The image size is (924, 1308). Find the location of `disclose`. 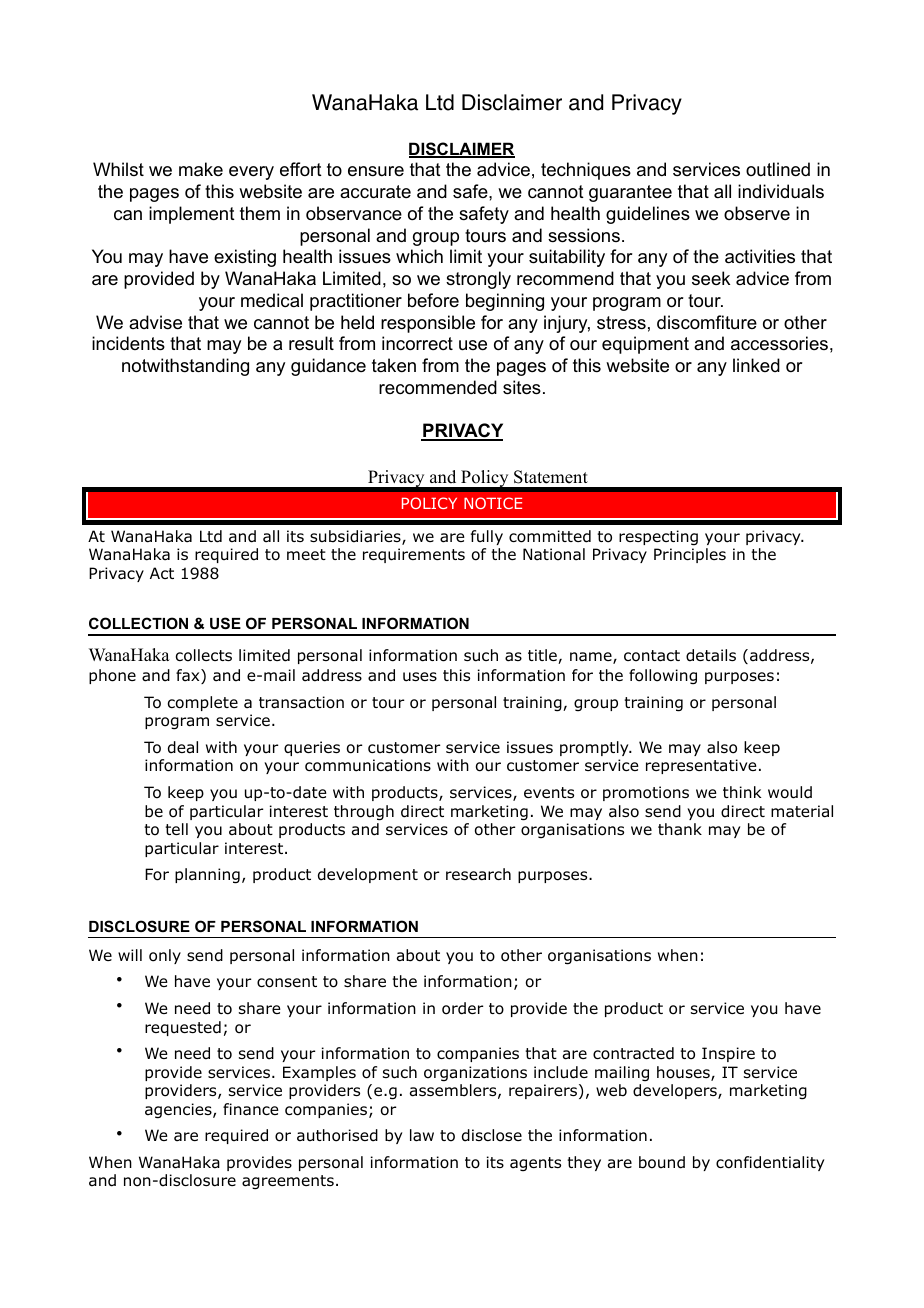

disclose is located at coordinates (492, 1135).
